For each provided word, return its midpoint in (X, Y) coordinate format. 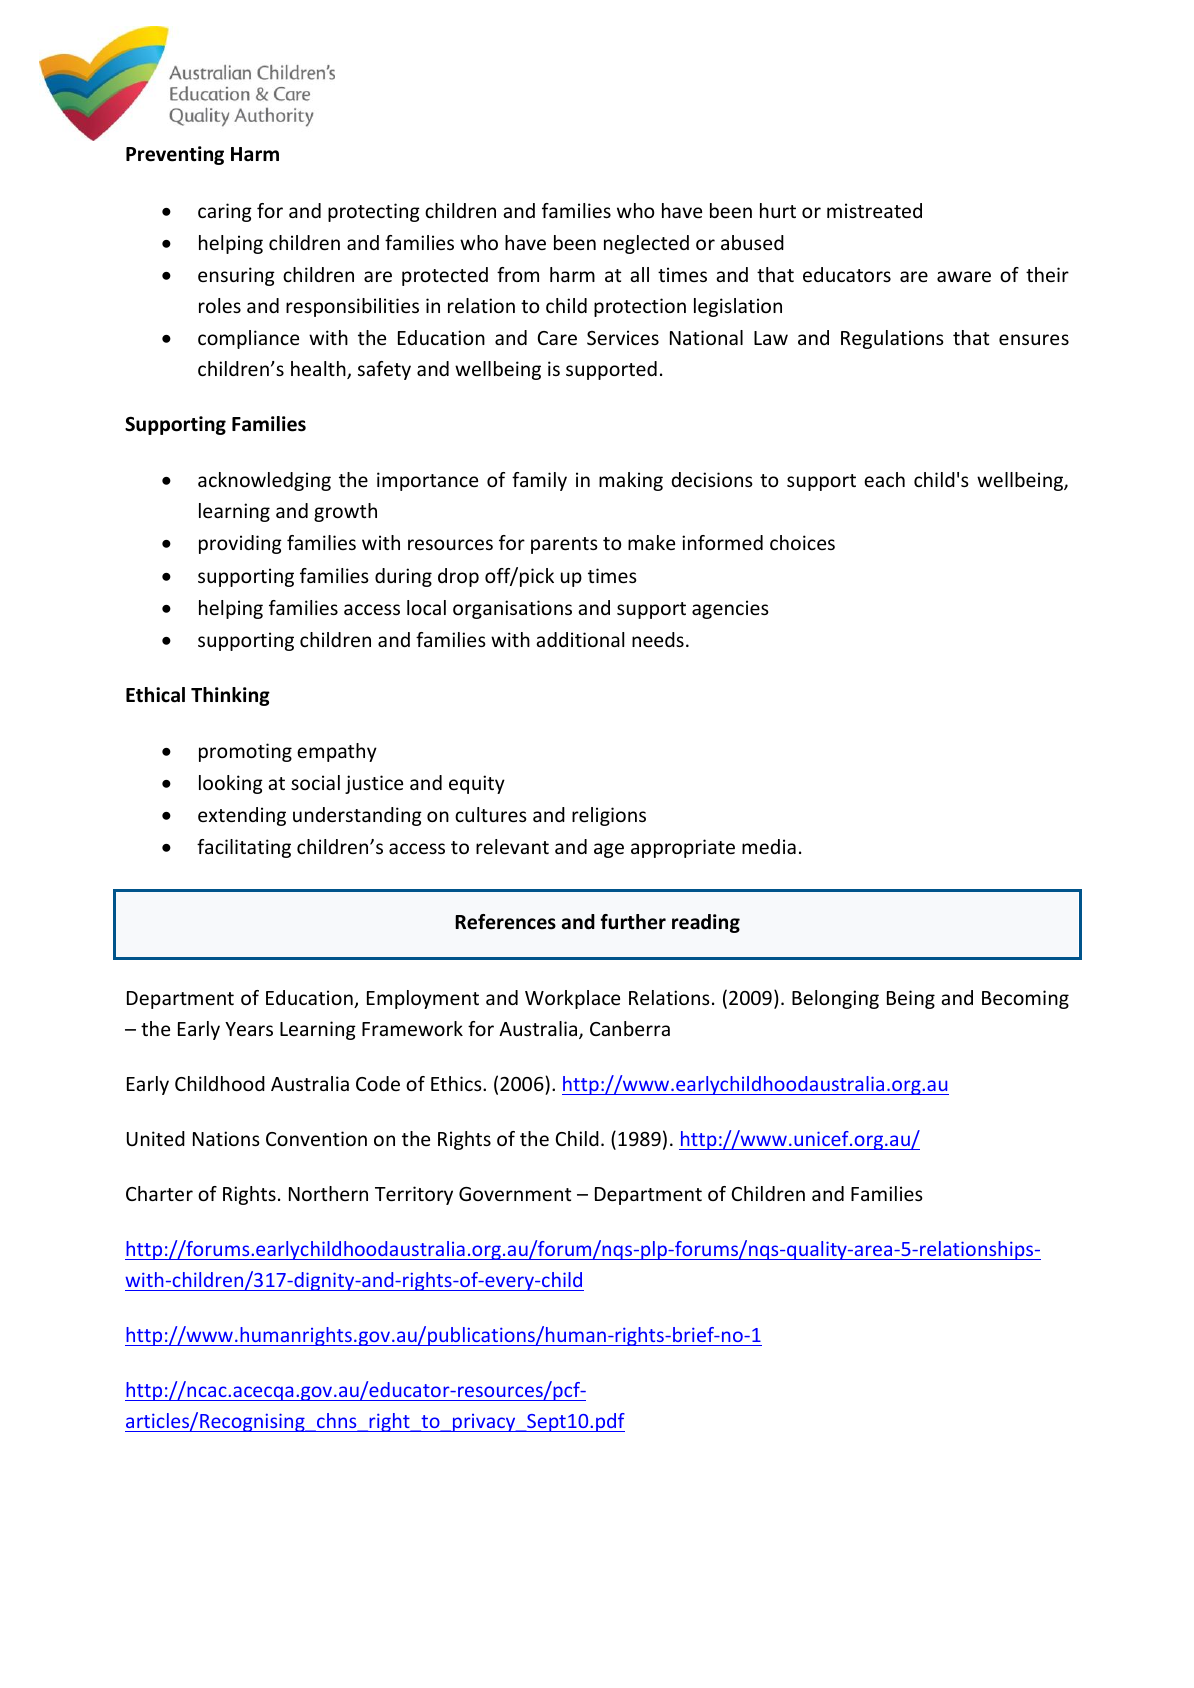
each (884, 479)
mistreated (874, 210)
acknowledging (264, 481)
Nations (226, 1138)
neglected (646, 244)
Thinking (230, 696)
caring (225, 212)
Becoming (1025, 999)
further (633, 922)
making (631, 481)
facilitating (244, 848)
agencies (730, 609)
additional (580, 639)
